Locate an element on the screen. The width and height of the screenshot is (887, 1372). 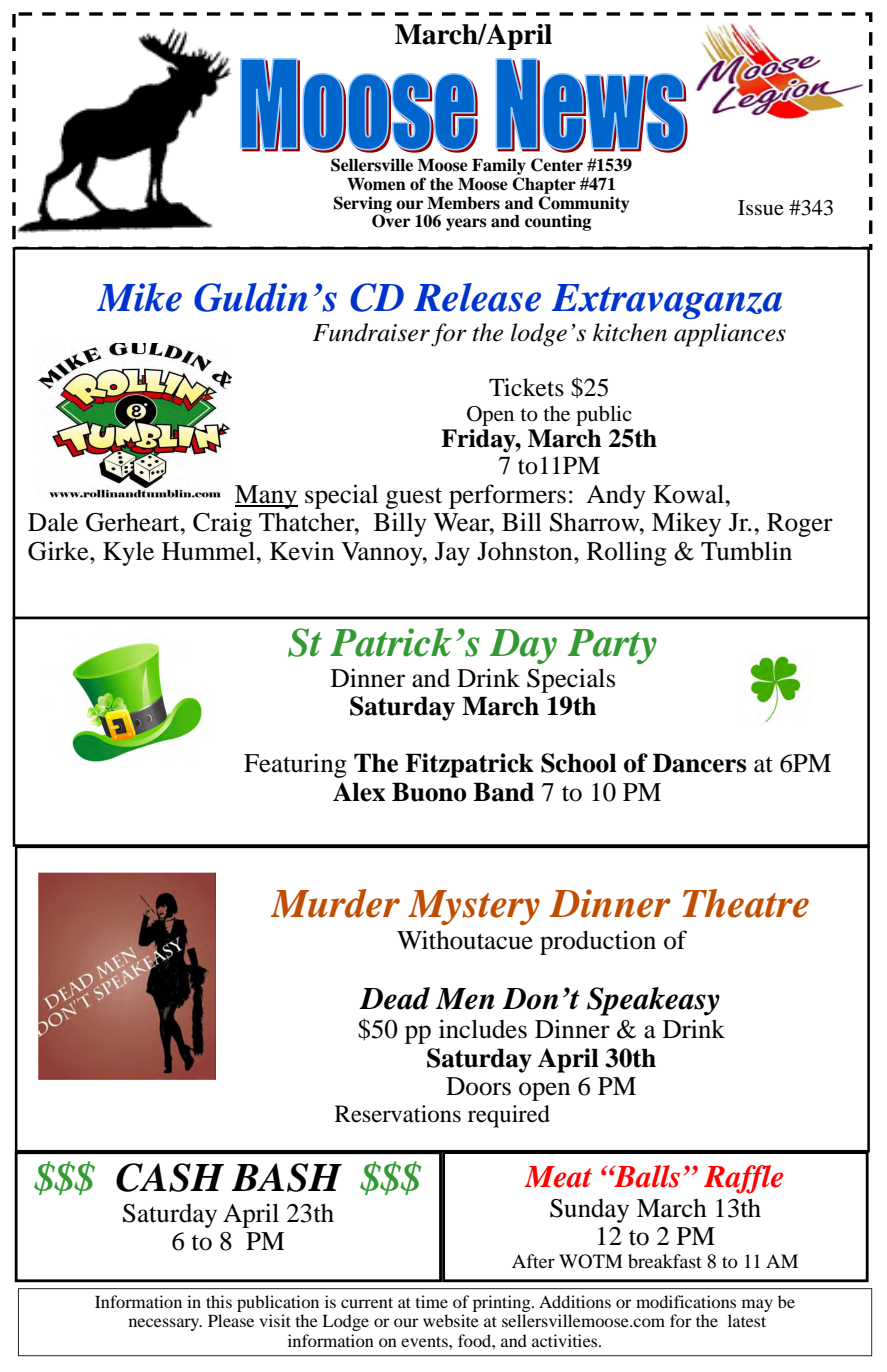
guest is located at coordinates (414, 498).
